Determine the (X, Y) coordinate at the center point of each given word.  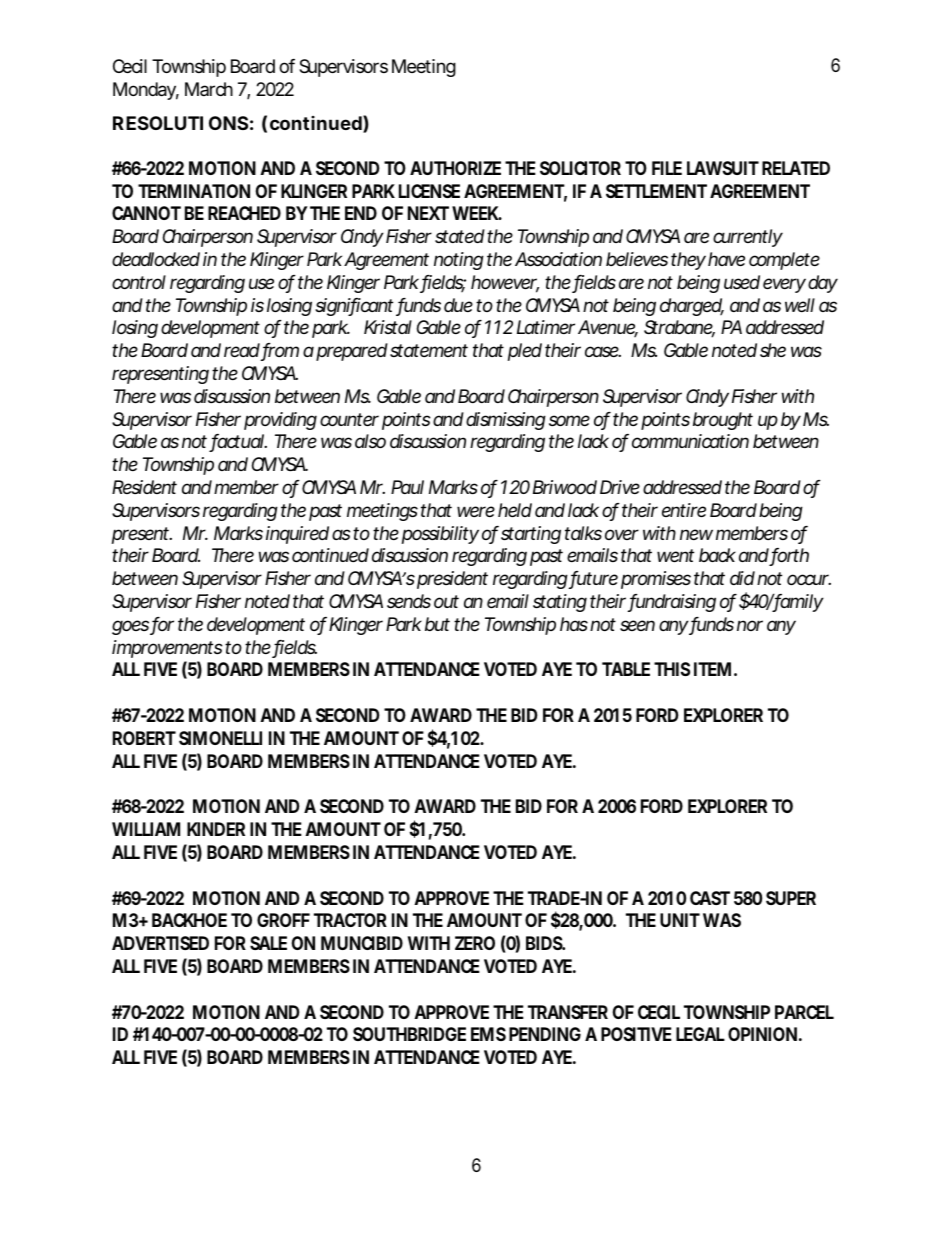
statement (429, 350)
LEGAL (700, 1034)
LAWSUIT (723, 168)
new (696, 534)
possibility (440, 535)
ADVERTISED (160, 943)
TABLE (626, 669)
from (280, 351)
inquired (297, 535)
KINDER (216, 829)
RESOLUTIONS (180, 123)
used (742, 282)
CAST (710, 898)
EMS (488, 1034)
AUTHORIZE (455, 168)
